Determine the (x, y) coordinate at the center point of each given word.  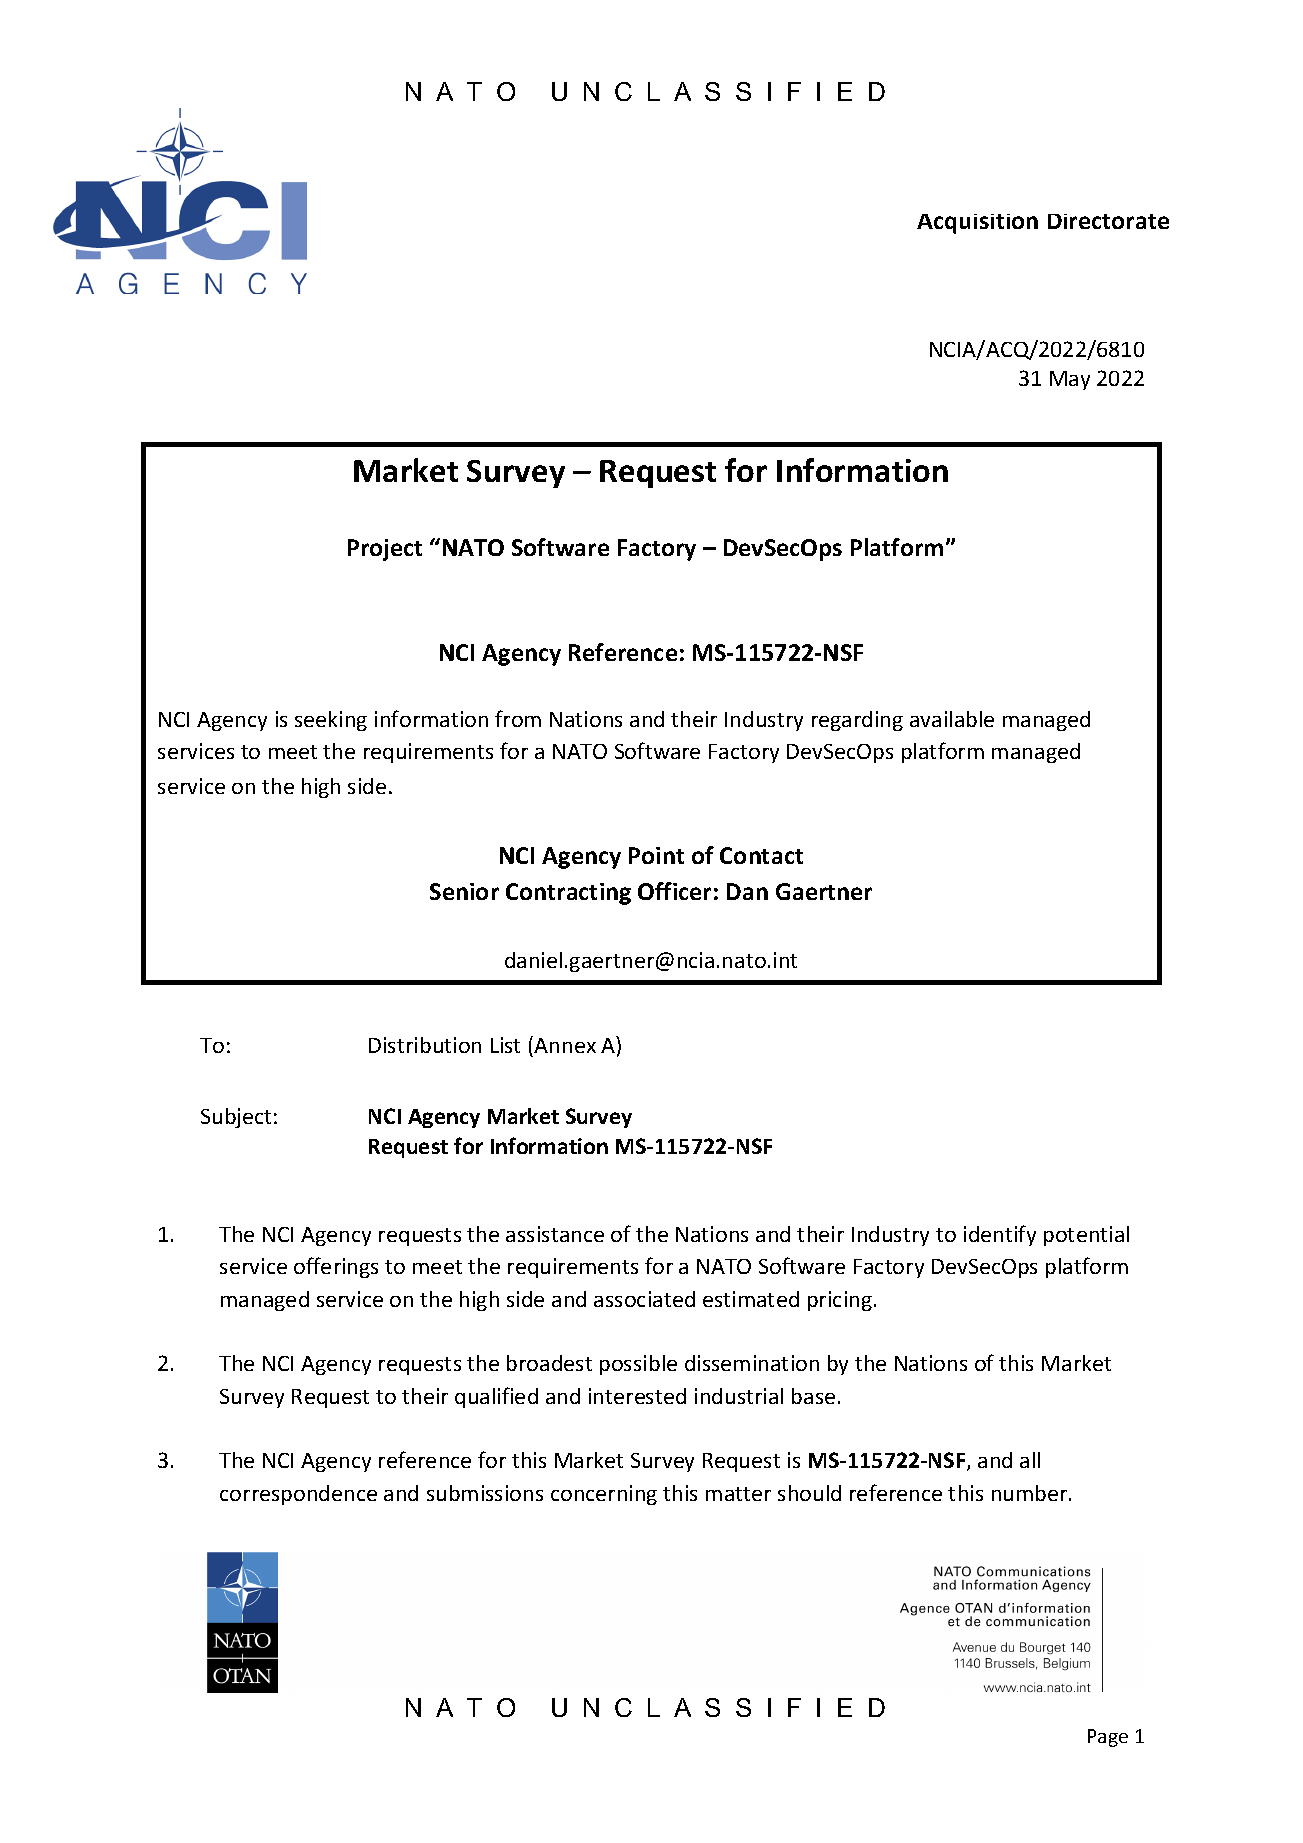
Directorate (1108, 221)
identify (1000, 1235)
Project (385, 550)
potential (1086, 1236)
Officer (674, 891)
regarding (857, 721)
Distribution (425, 1045)
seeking (331, 721)
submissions (485, 1493)
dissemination (752, 1363)
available (952, 719)
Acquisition (977, 224)
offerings (336, 1267)
